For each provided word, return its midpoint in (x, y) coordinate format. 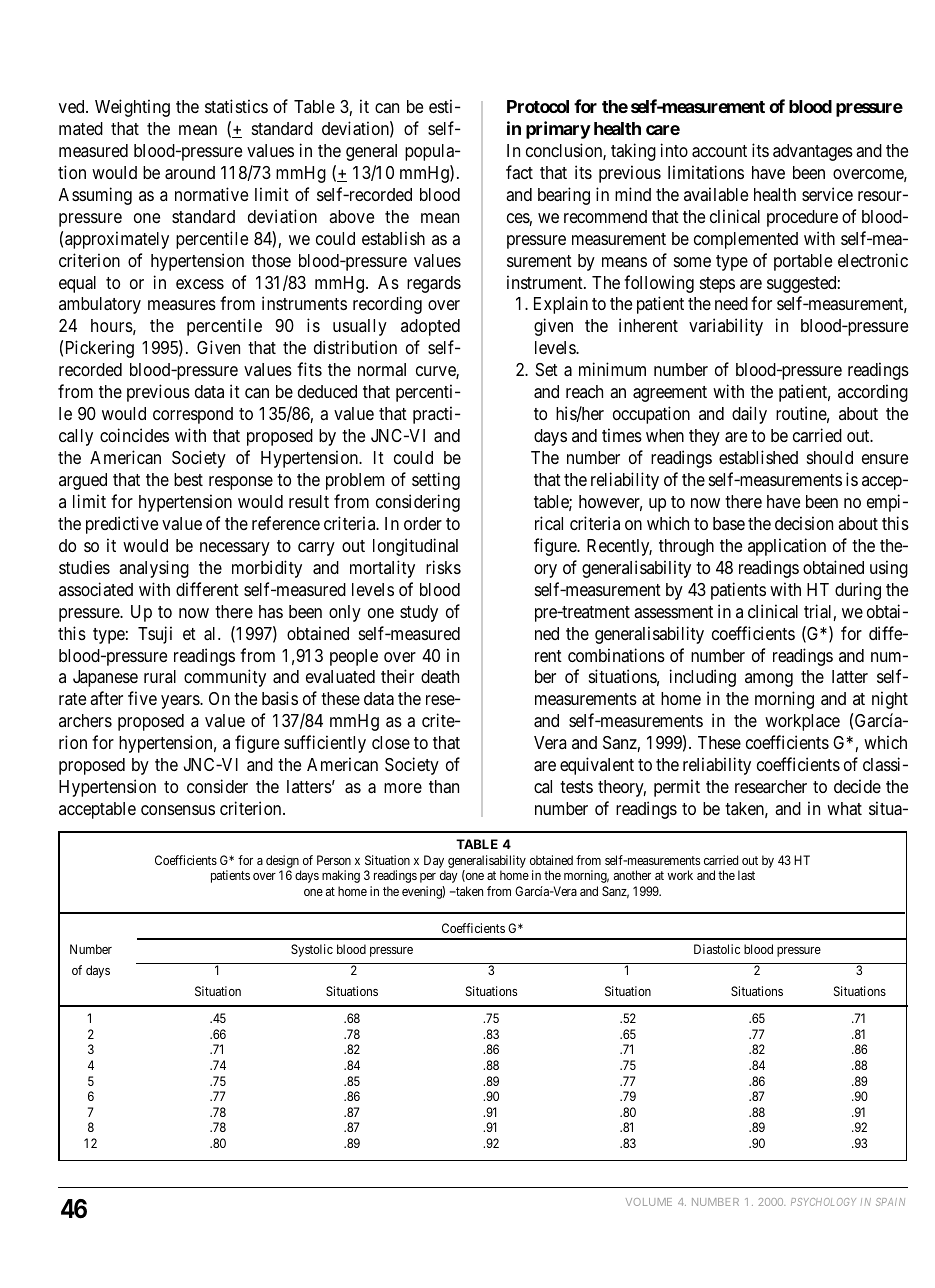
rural (160, 676)
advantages (813, 152)
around (190, 173)
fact (519, 172)
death (440, 677)
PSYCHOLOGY (823, 1202)
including (703, 678)
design (282, 861)
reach (584, 391)
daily (749, 415)
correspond (193, 415)
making (341, 876)
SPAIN (890, 1202)
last (746, 875)
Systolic (312, 950)
